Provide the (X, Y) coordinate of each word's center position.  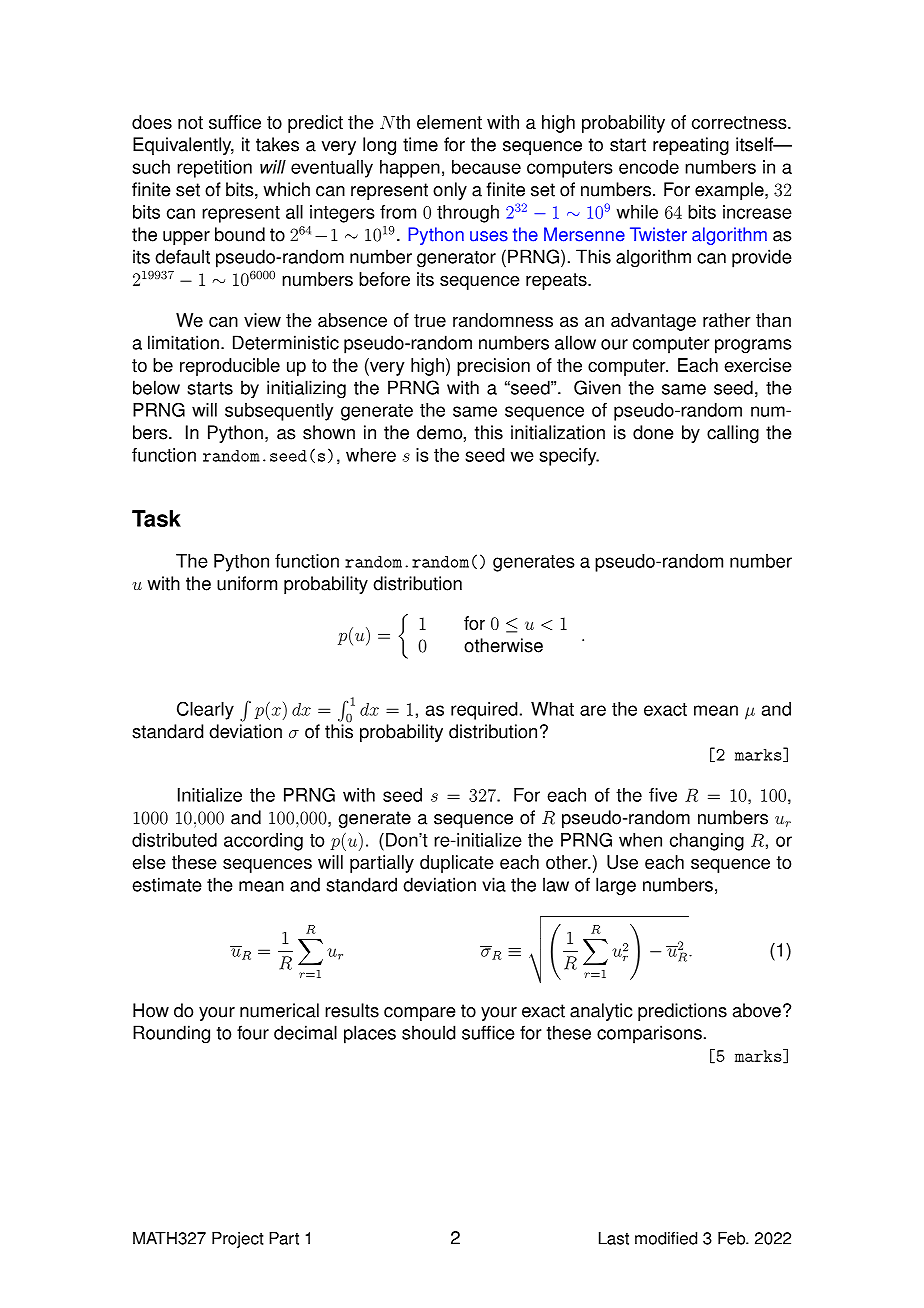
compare (420, 1014)
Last (614, 1238)
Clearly (205, 710)
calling (733, 434)
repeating (691, 146)
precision (493, 367)
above (757, 1010)
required (484, 711)
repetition (214, 169)
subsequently (279, 412)
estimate (167, 884)
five (663, 795)
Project (238, 1240)
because (486, 167)
